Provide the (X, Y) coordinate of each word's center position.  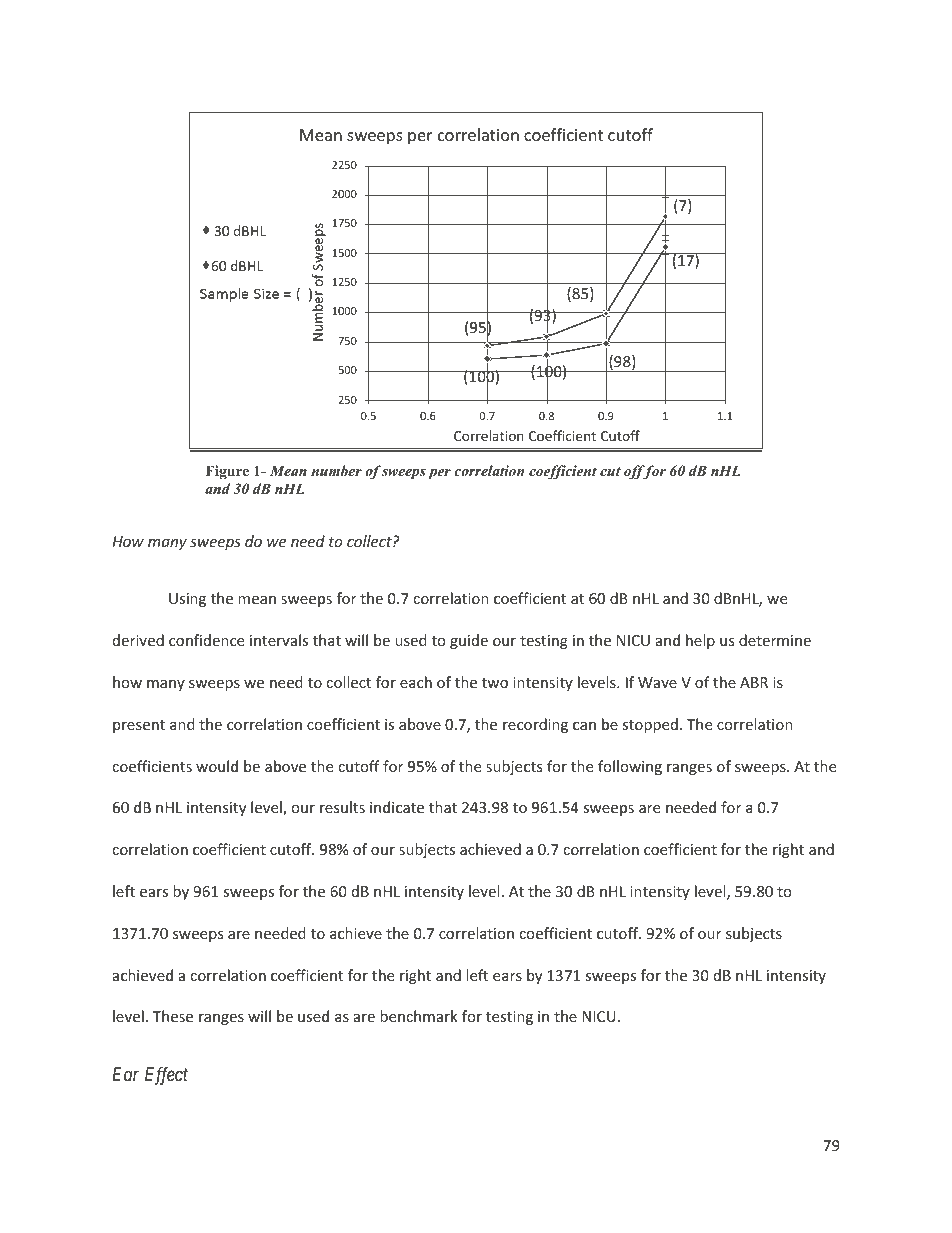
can (584, 726)
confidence (206, 640)
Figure (227, 472)
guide (469, 641)
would (217, 766)
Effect (166, 1076)
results (342, 807)
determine (775, 640)
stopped (650, 725)
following (630, 767)
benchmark (419, 1016)
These (173, 1016)
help (700, 641)
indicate (397, 807)
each (416, 682)
